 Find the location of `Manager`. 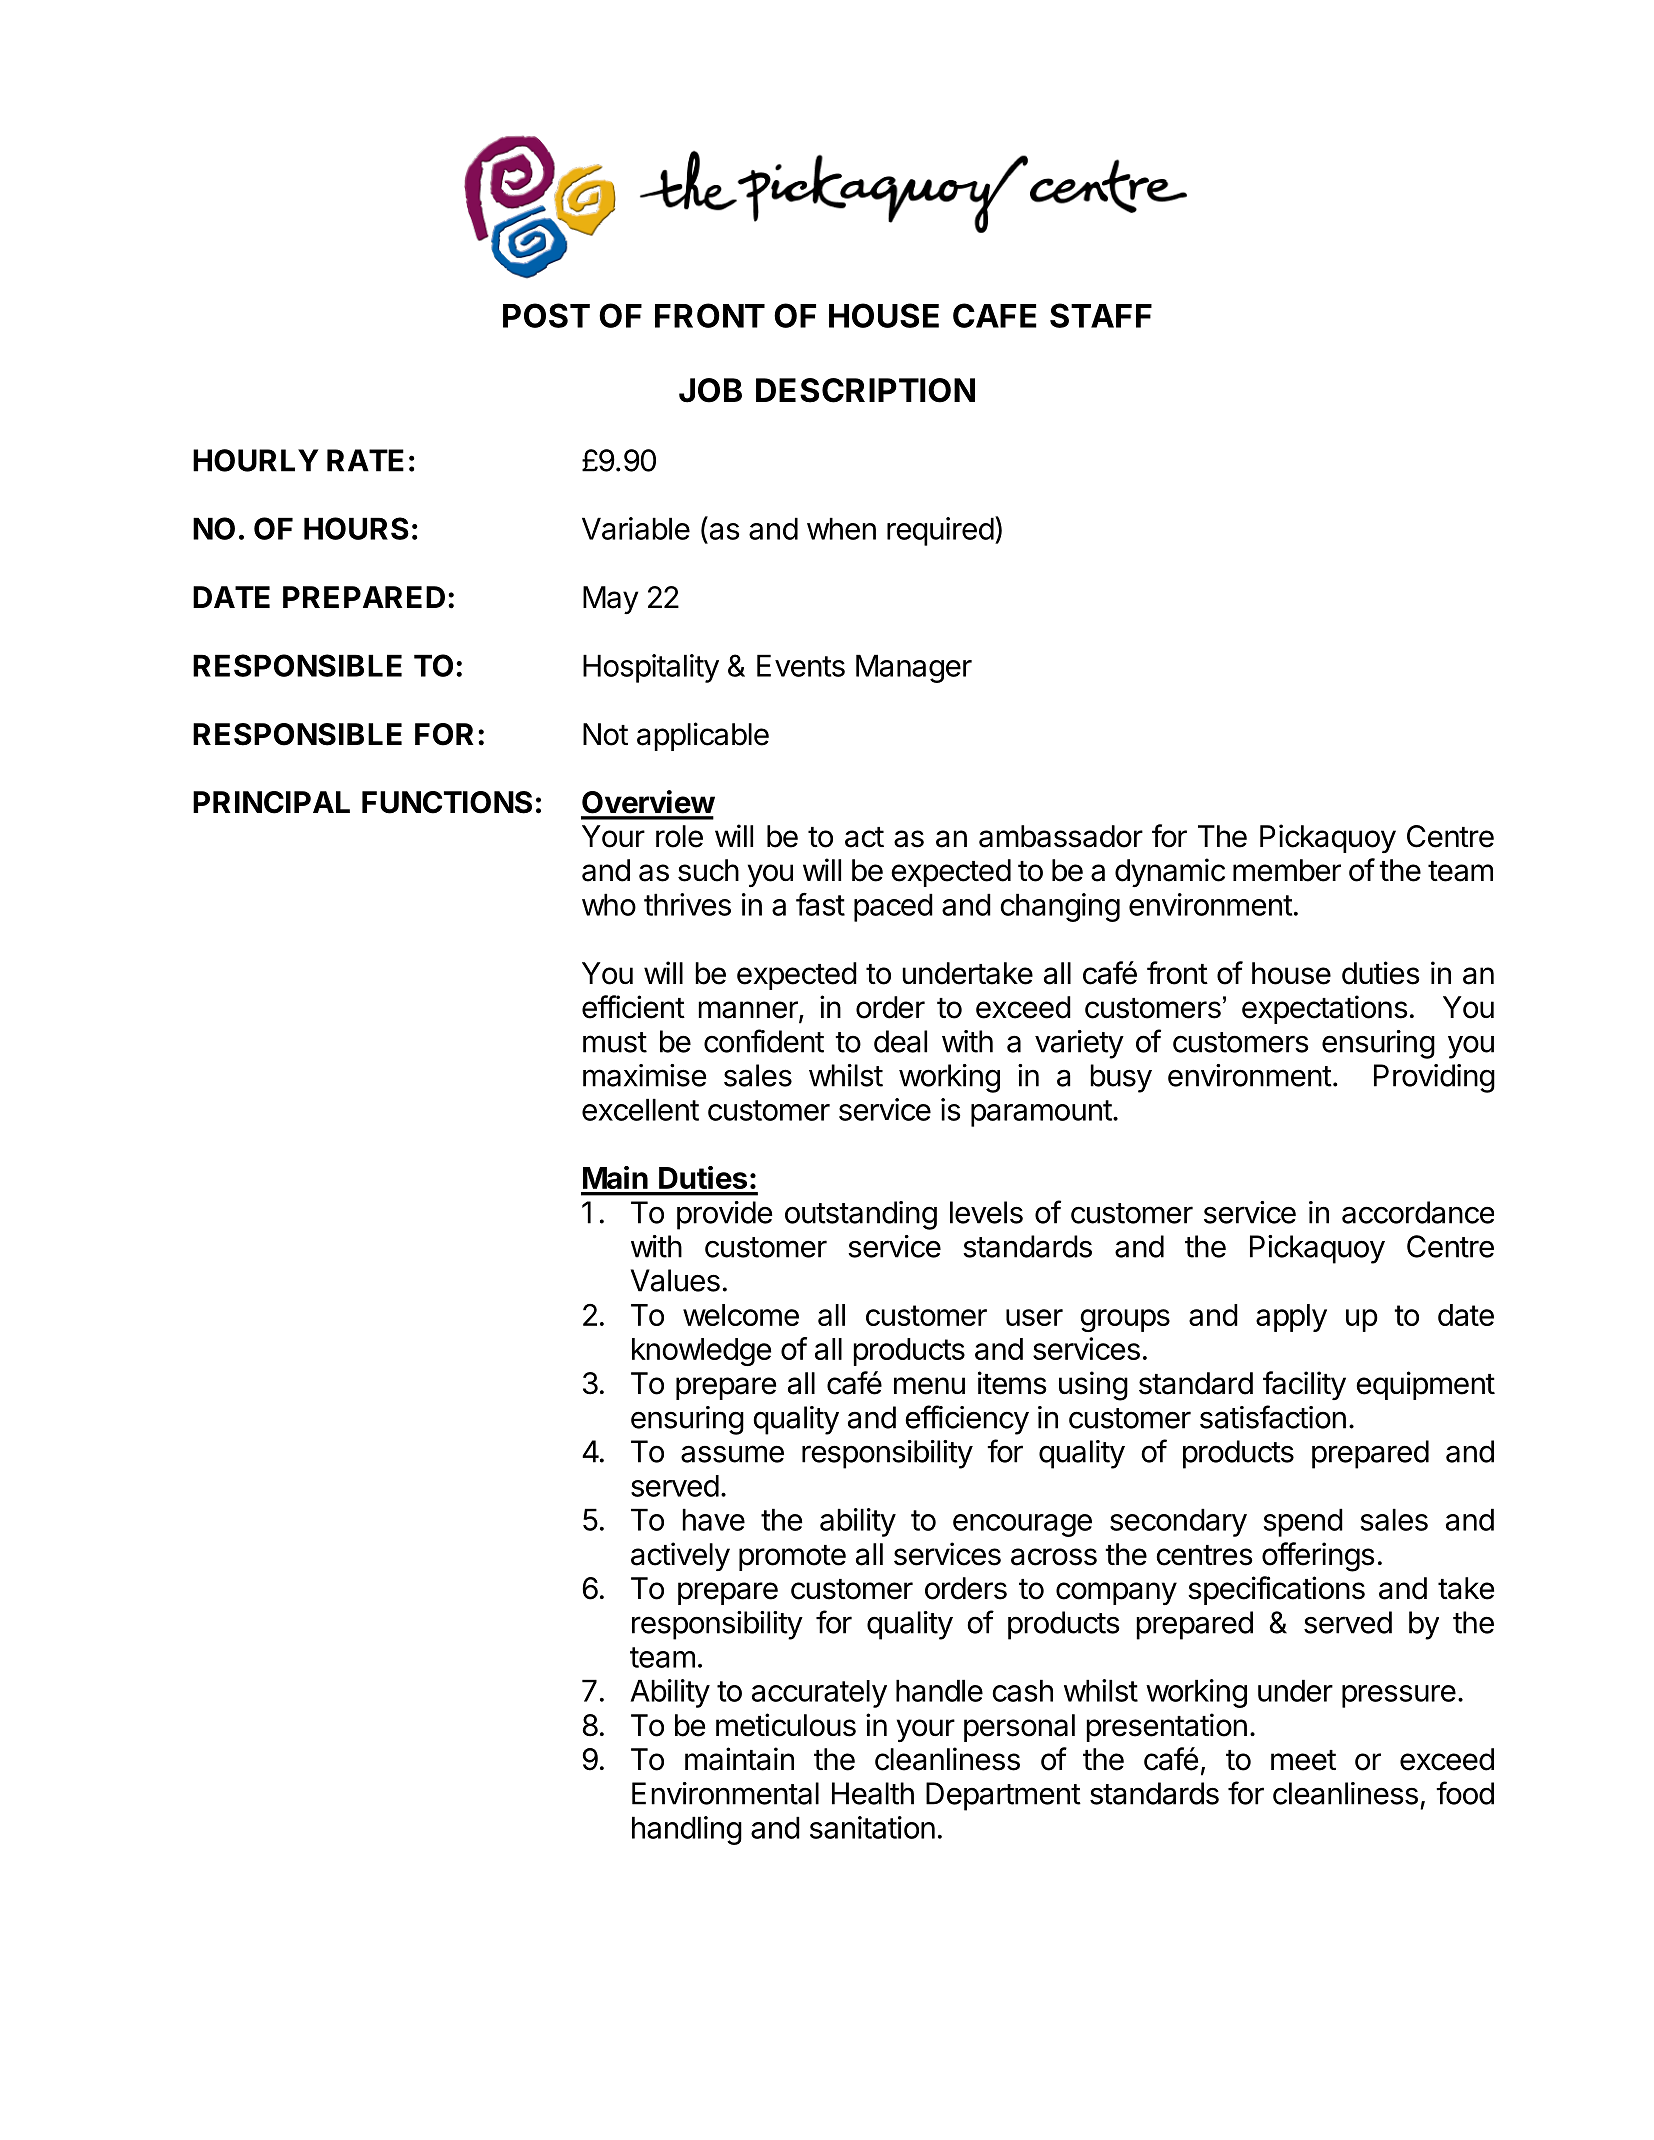

Manager is located at coordinates (914, 668).
